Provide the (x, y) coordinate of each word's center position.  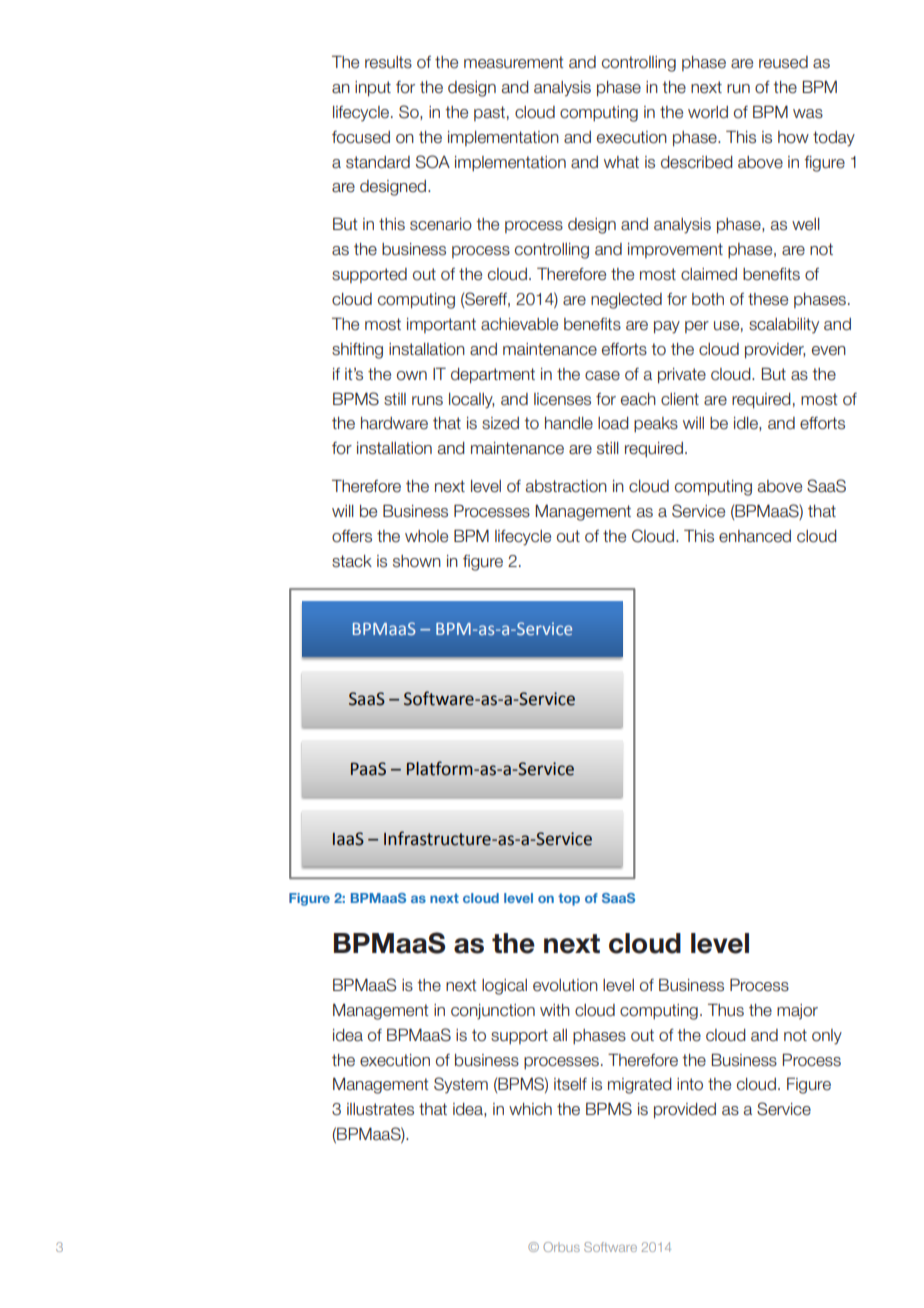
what (621, 162)
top (569, 899)
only (827, 1037)
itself (570, 1084)
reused (783, 62)
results (388, 62)
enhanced (755, 536)
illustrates (380, 1109)
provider (775, 351)
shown (417, 561)
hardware (394, 423)
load (613, 423)
